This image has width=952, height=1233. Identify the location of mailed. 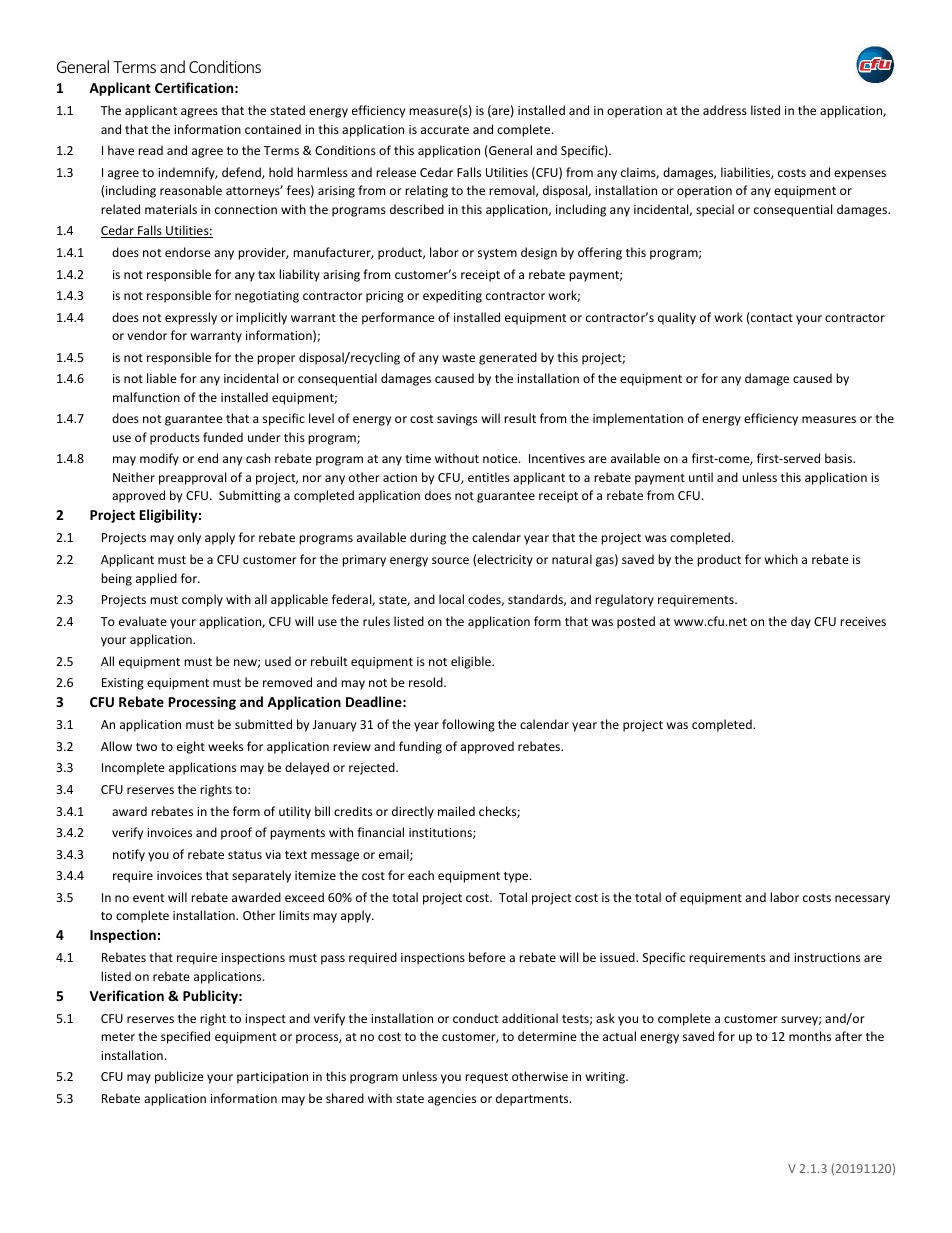
(456, 811).
